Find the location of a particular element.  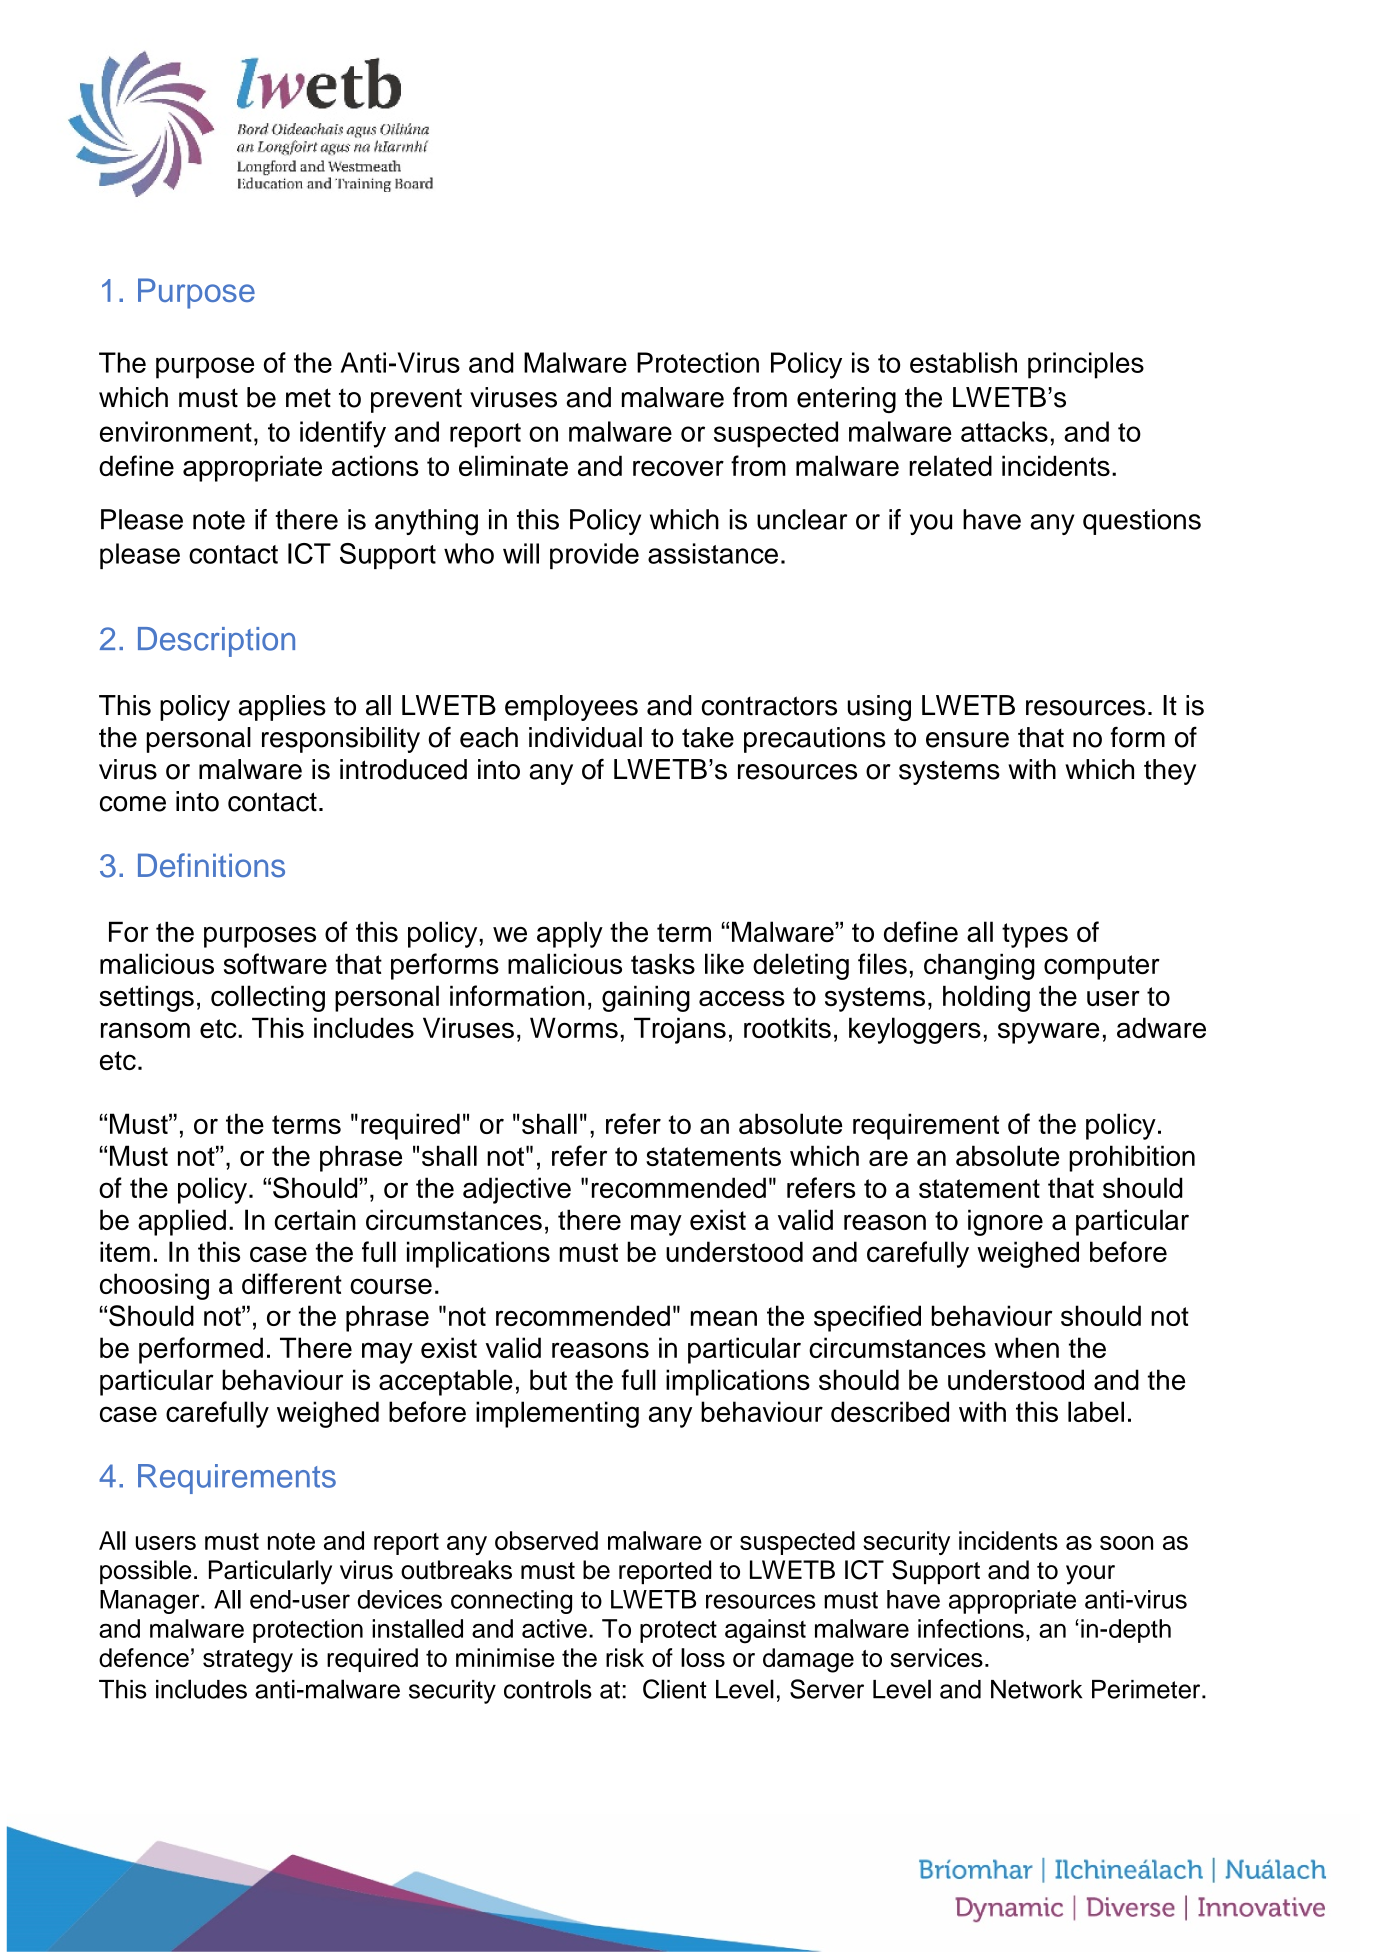

risk is located at coordinates (625, 1657).
